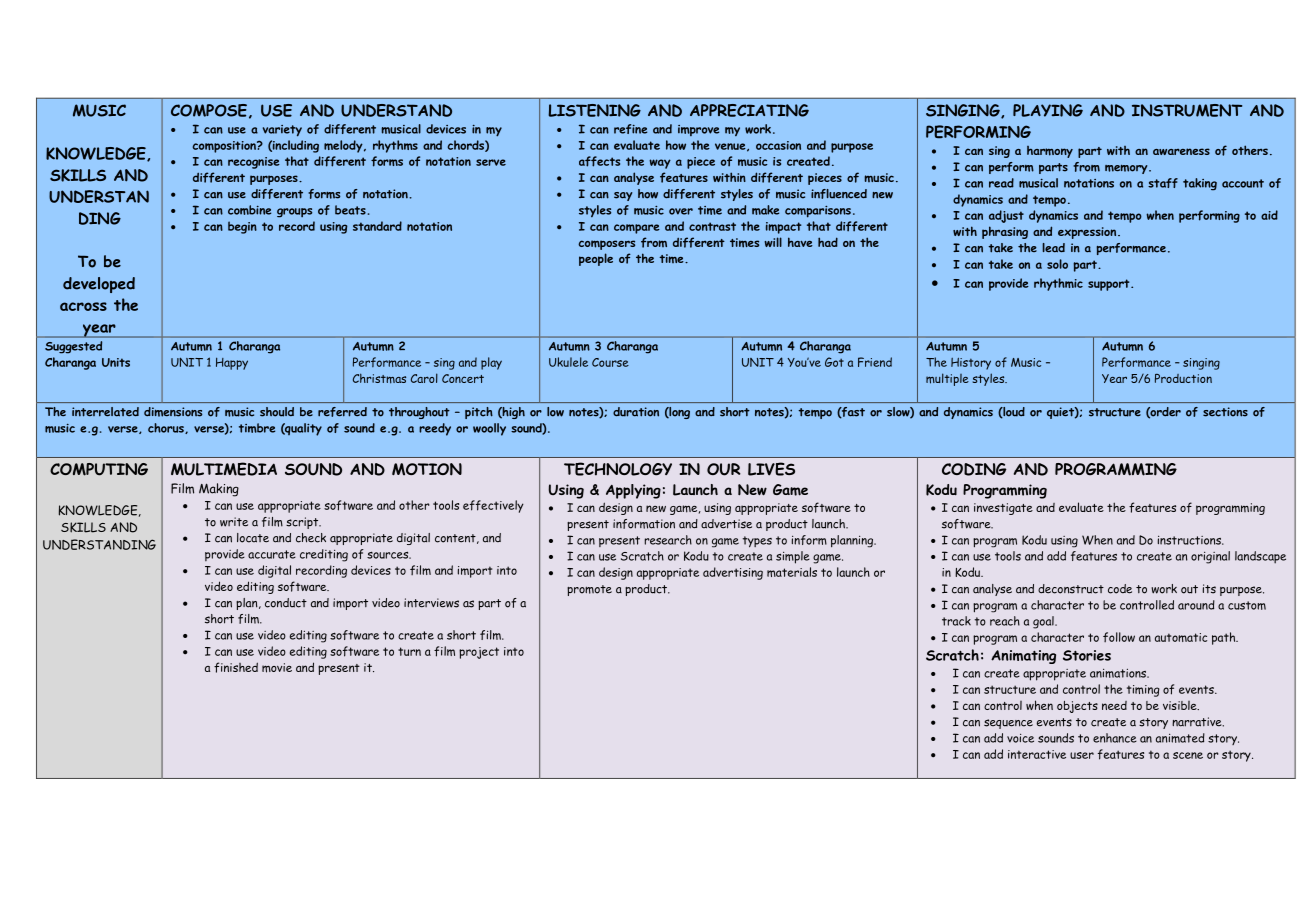 This image has height=924, width=1308. Describe the element at coordinates (1008, 724) in the image. I see `sequence` at that location.
